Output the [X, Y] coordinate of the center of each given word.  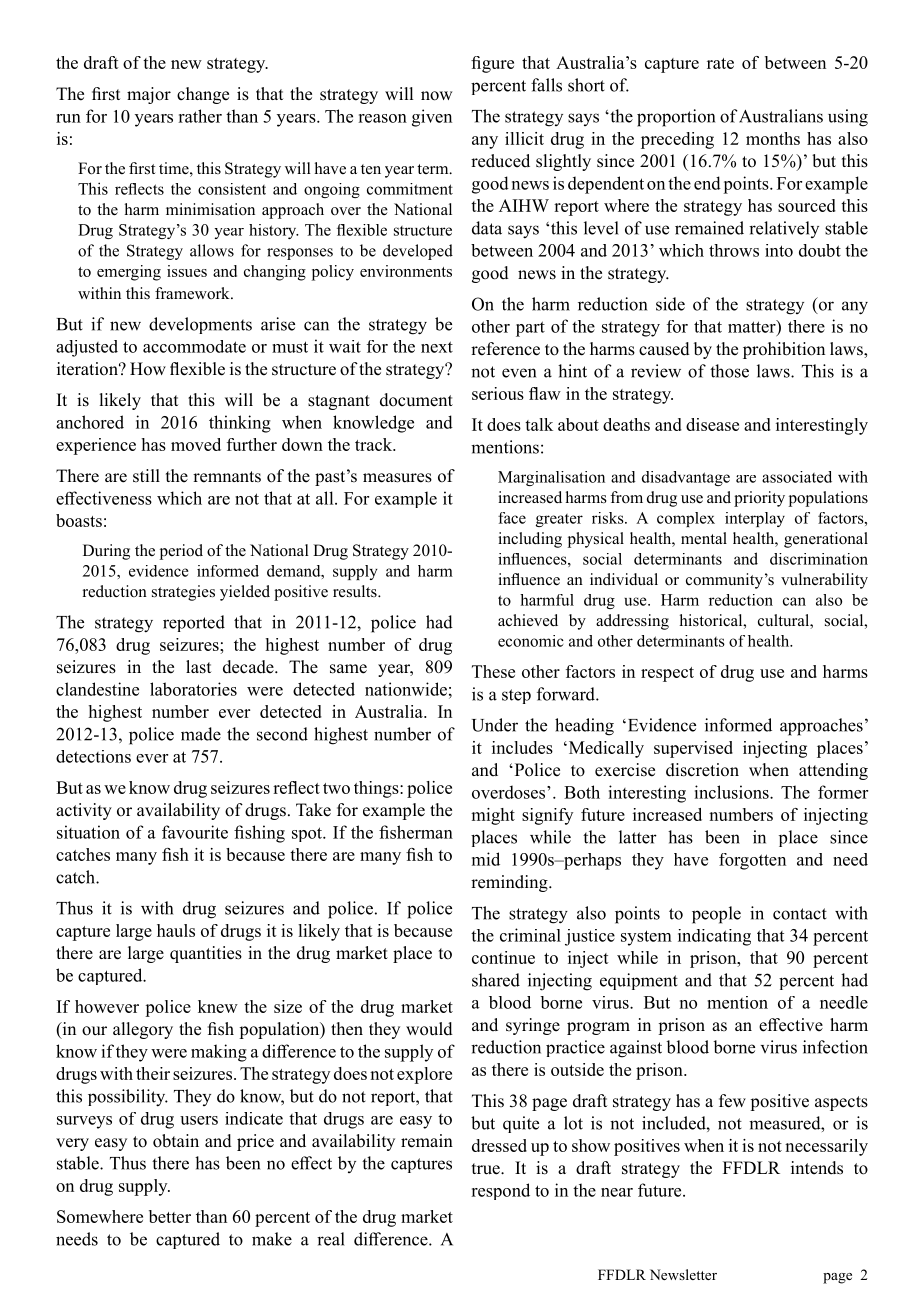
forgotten [752, 861]
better [170, 1216]
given [432, 118]
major [149, 95]
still [146, 476]
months [773, 138]
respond [500, 1191]
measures [397, 478]
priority [759, 499]
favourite [195, 832]
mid [486, 859]
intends [817, 1168]
